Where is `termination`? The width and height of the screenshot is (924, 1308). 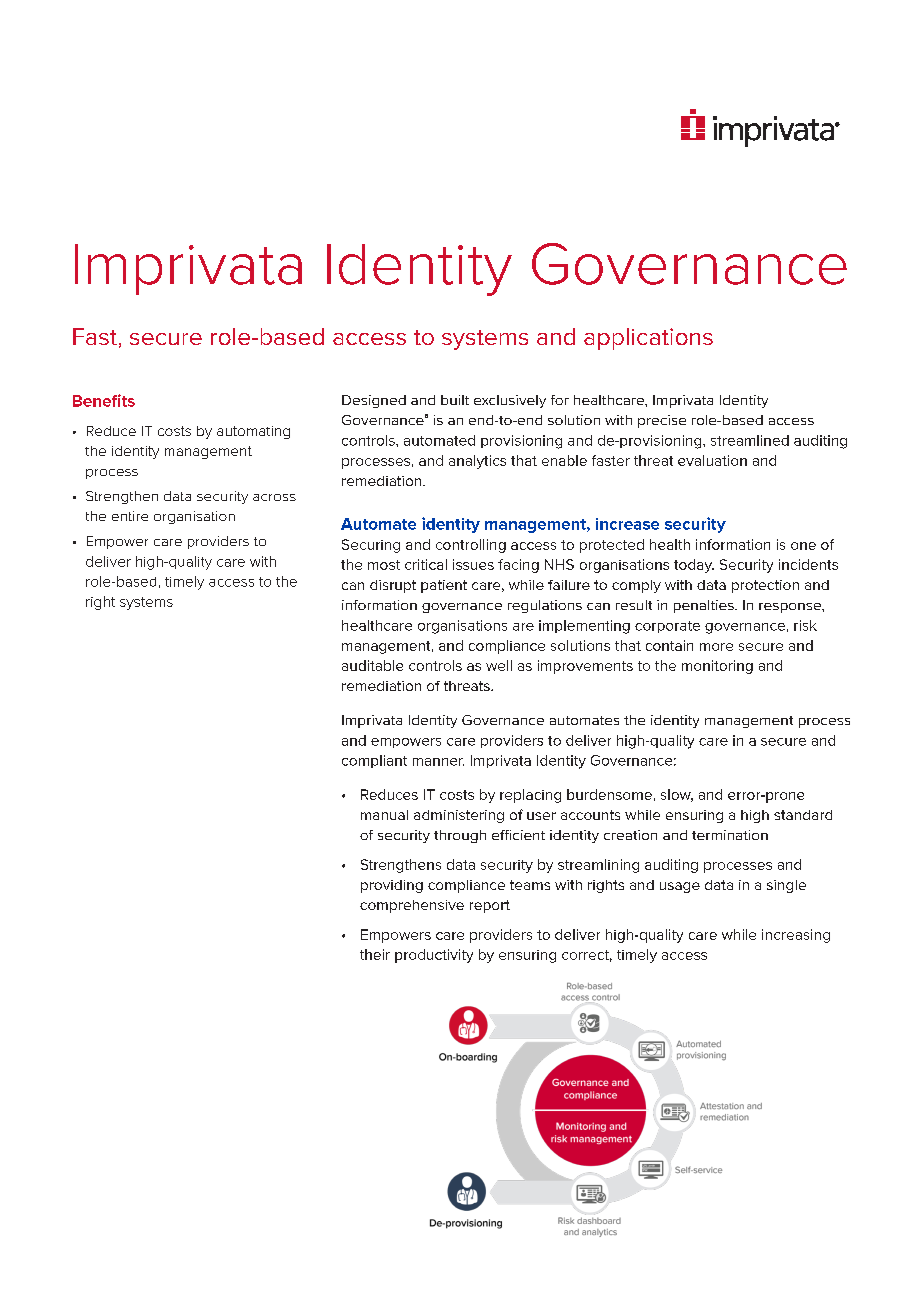 termination is located at coordinates (730, 835).
